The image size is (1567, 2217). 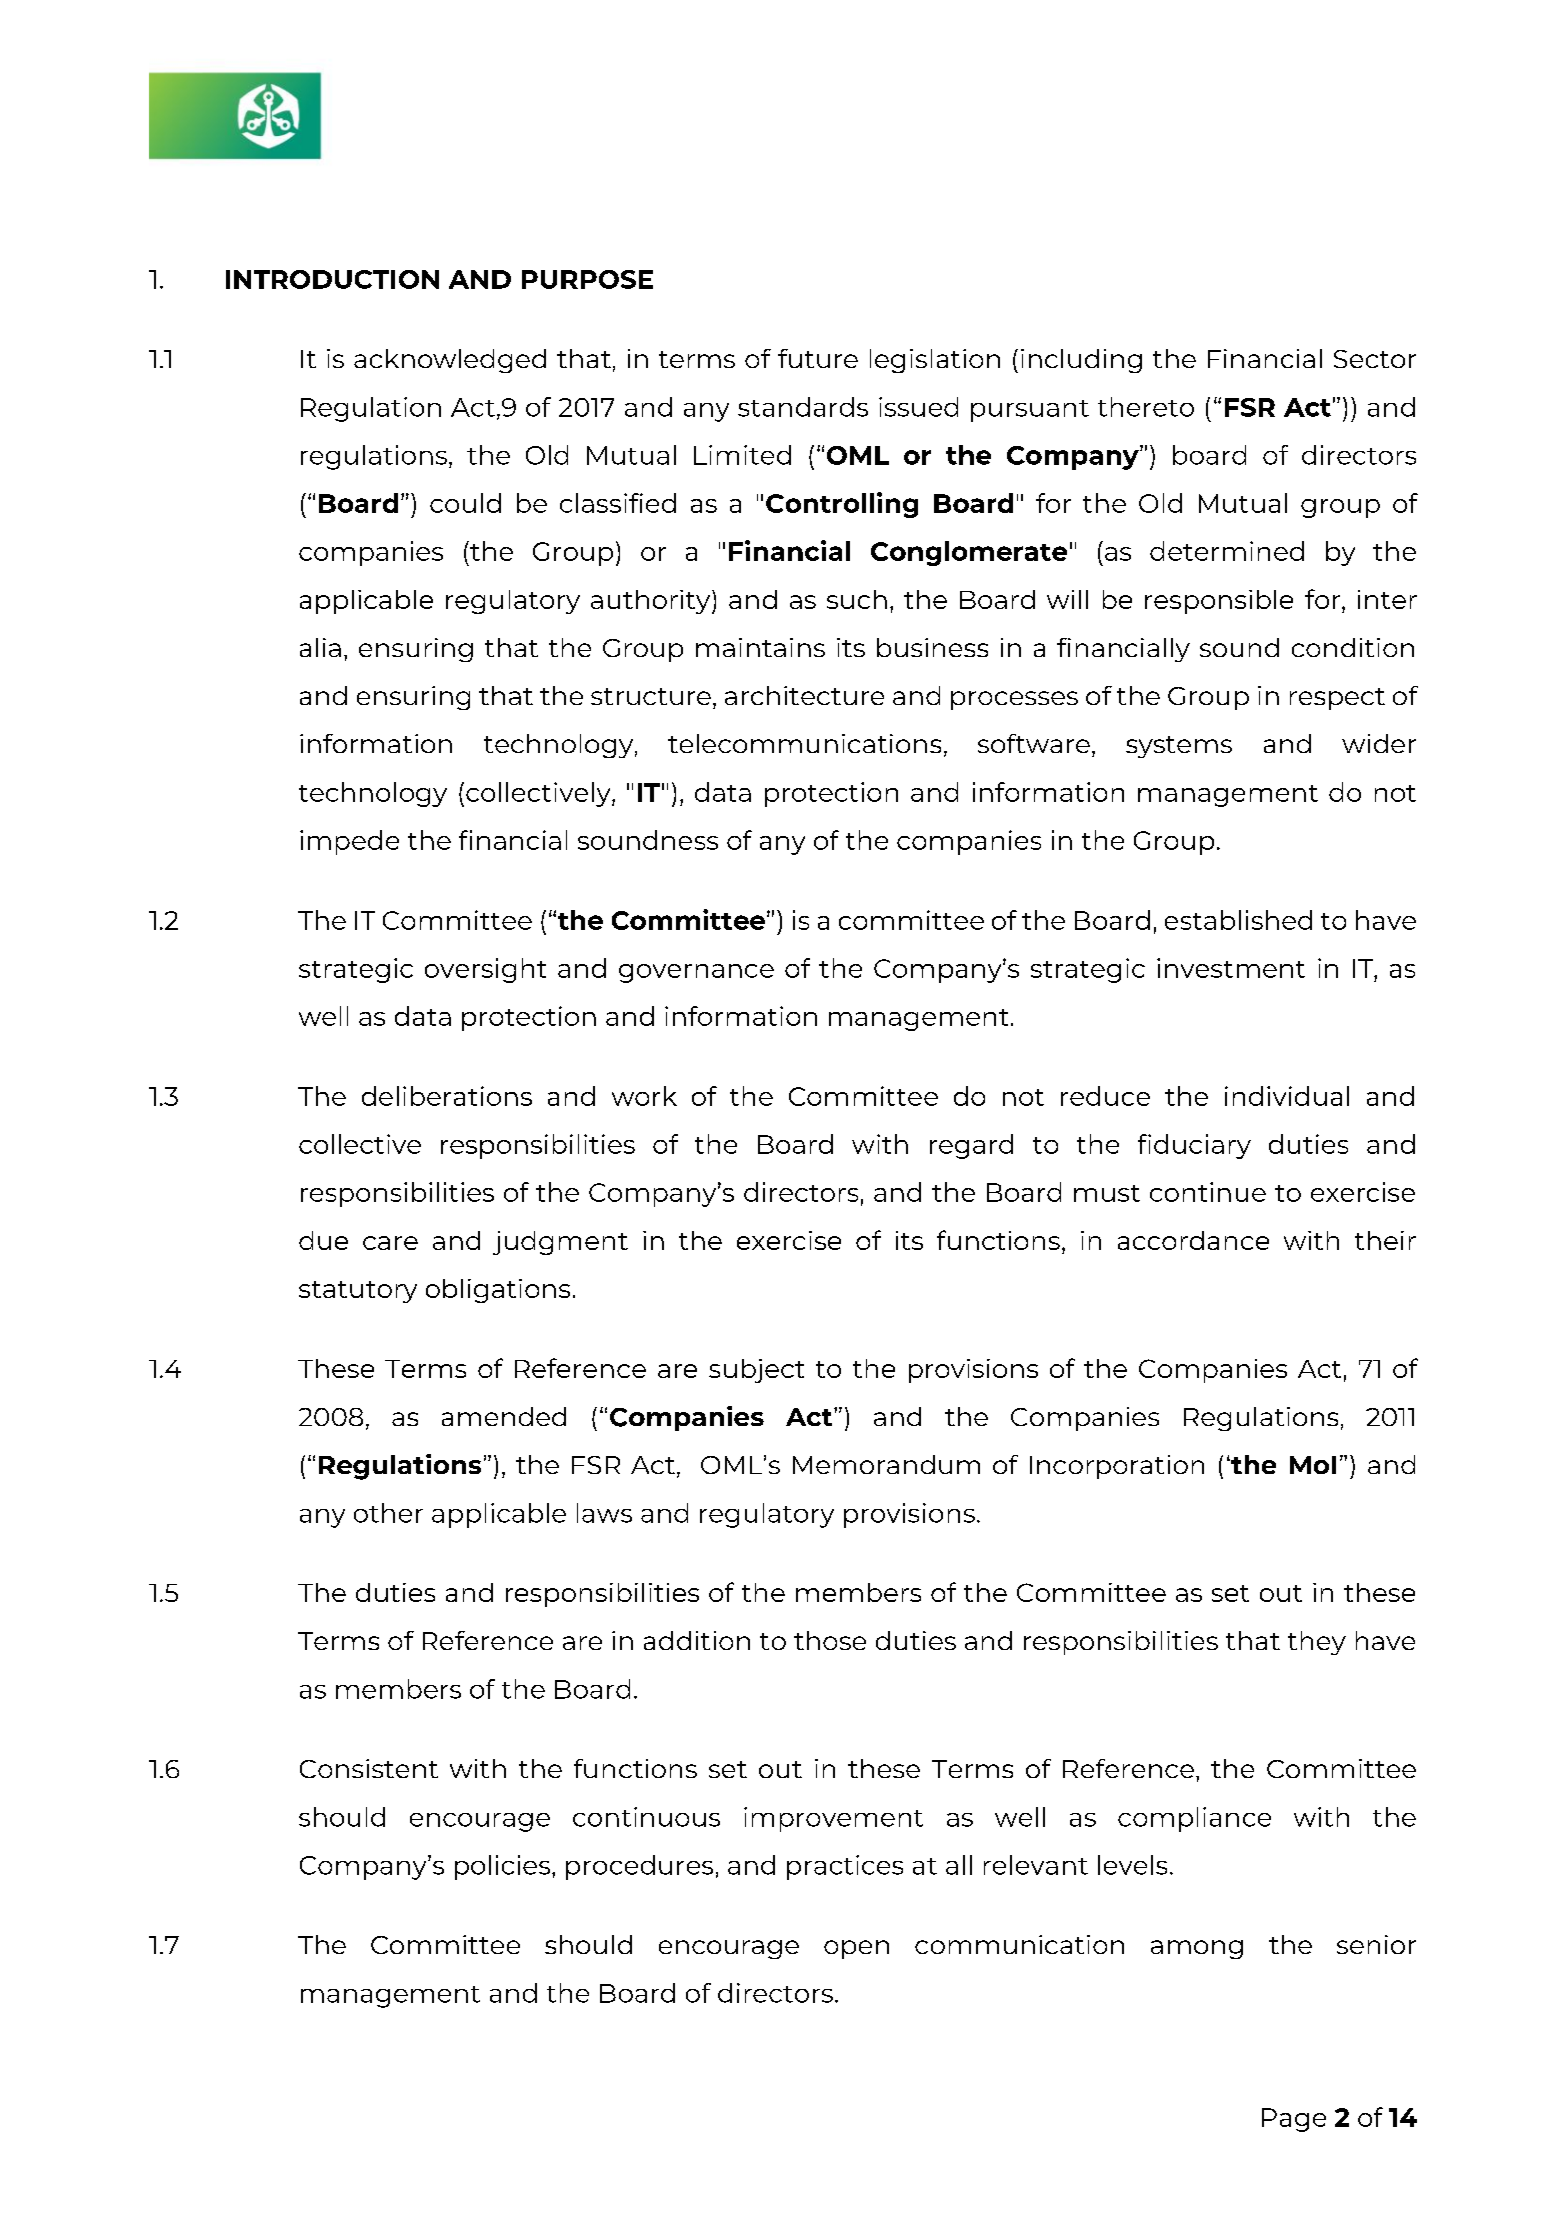 What do you see at coordinates (856, 1949) in the screenshot?
I see `open` at bounding box center [856, 1949].
